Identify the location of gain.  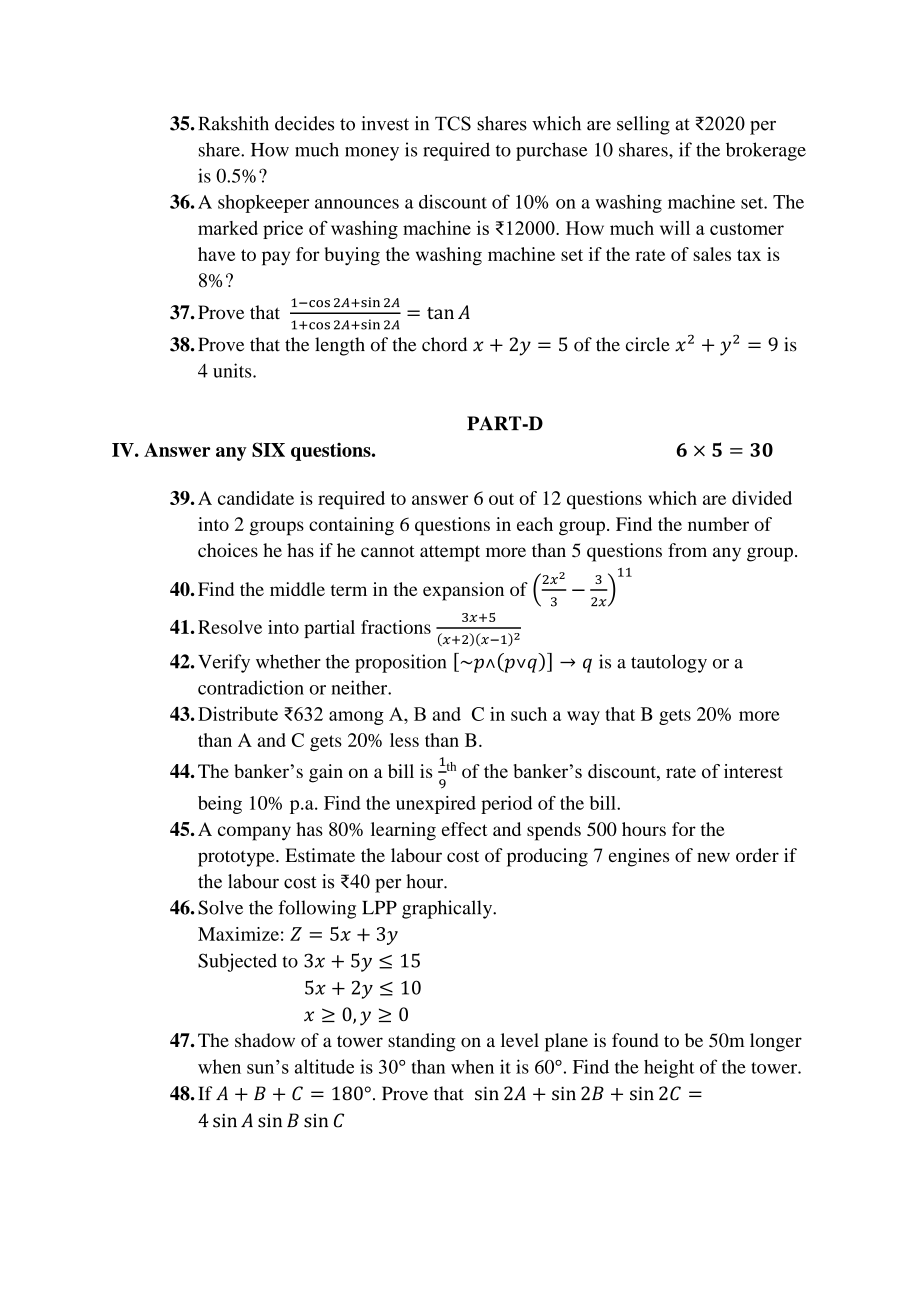
(326, 773).
